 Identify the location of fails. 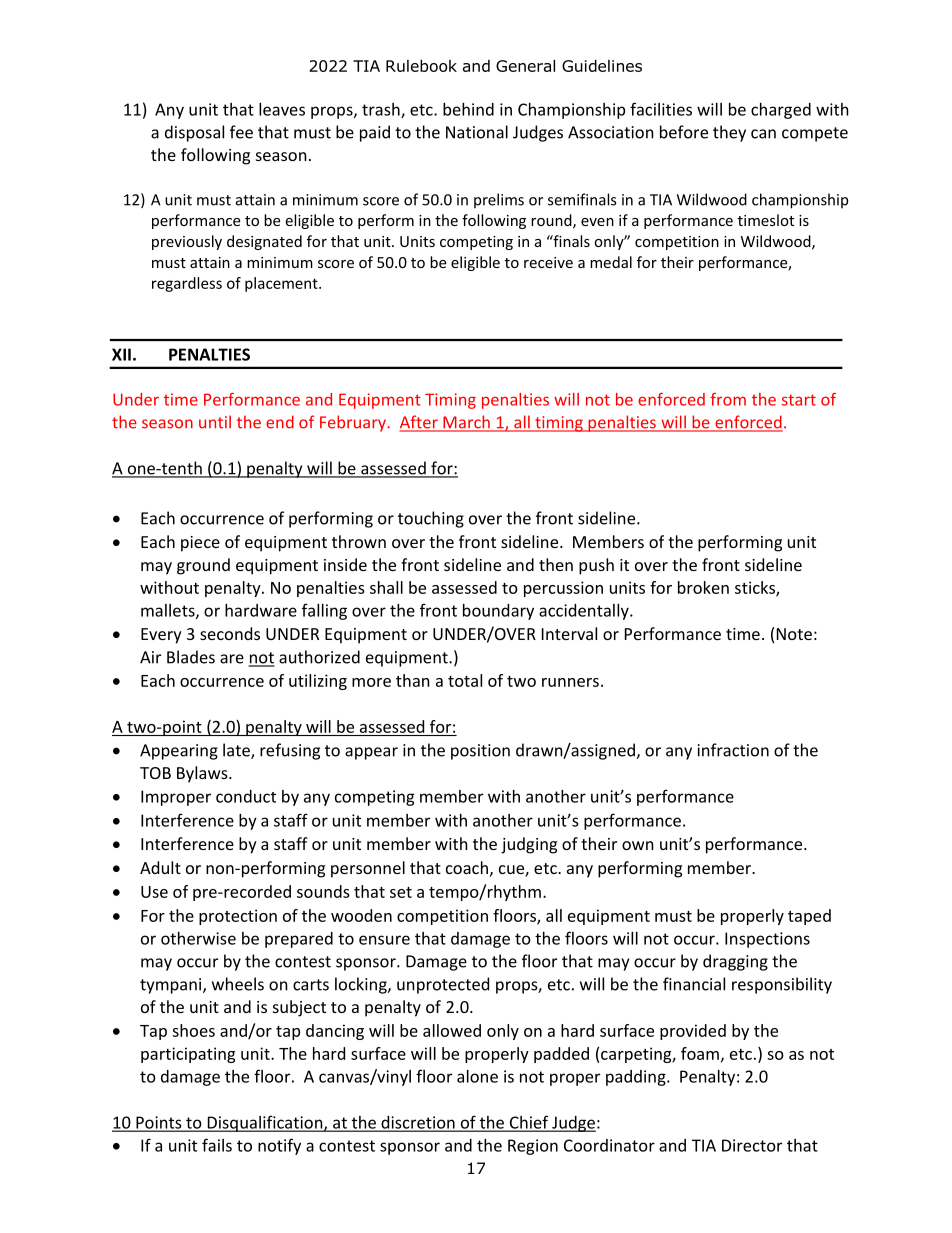
(217, 1145).
